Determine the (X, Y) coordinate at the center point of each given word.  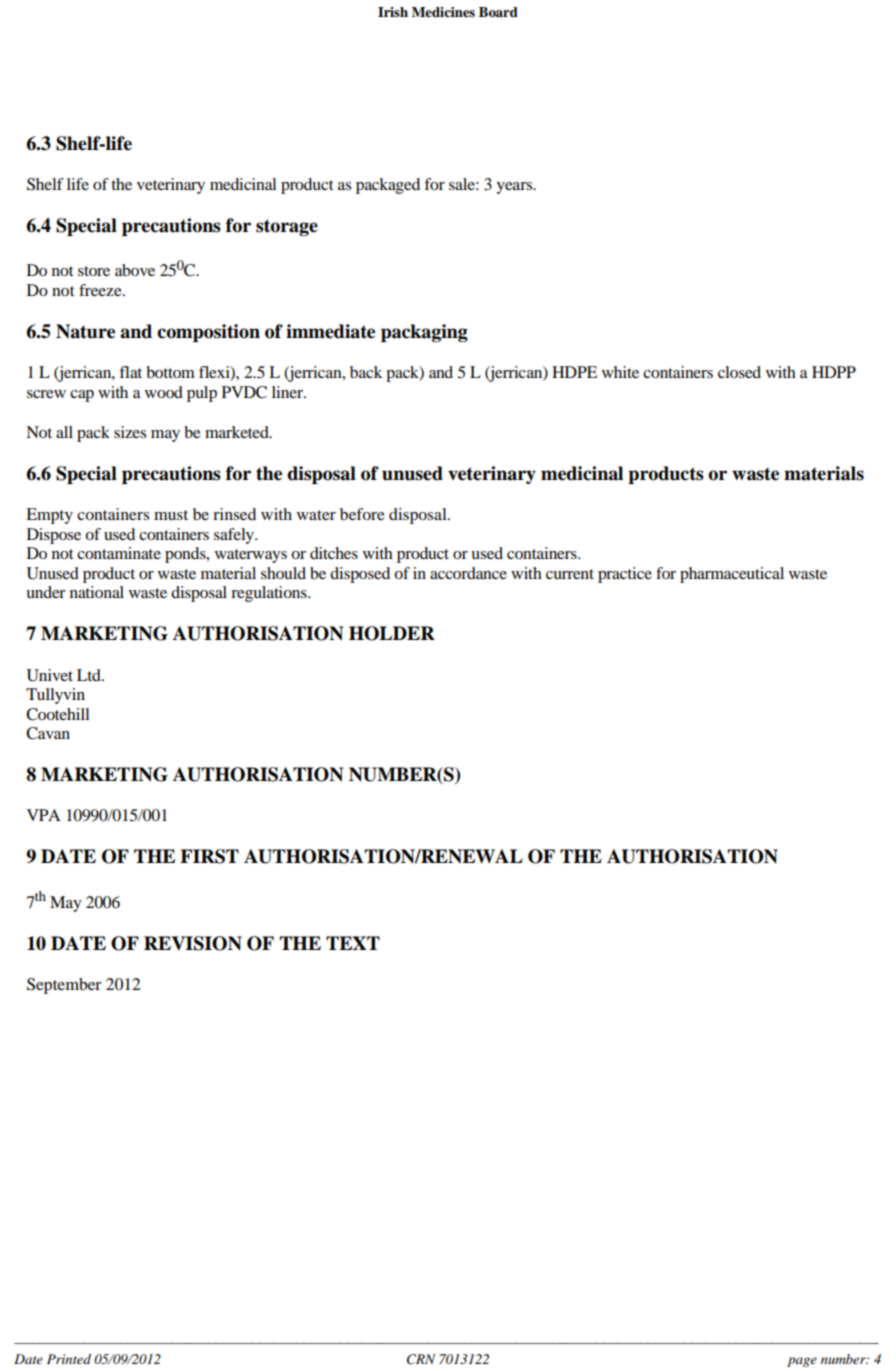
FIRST (209, 856)
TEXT (353, 943)
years (515, 188)
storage (287, 227)
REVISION (193, 943)
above (135, 270)
